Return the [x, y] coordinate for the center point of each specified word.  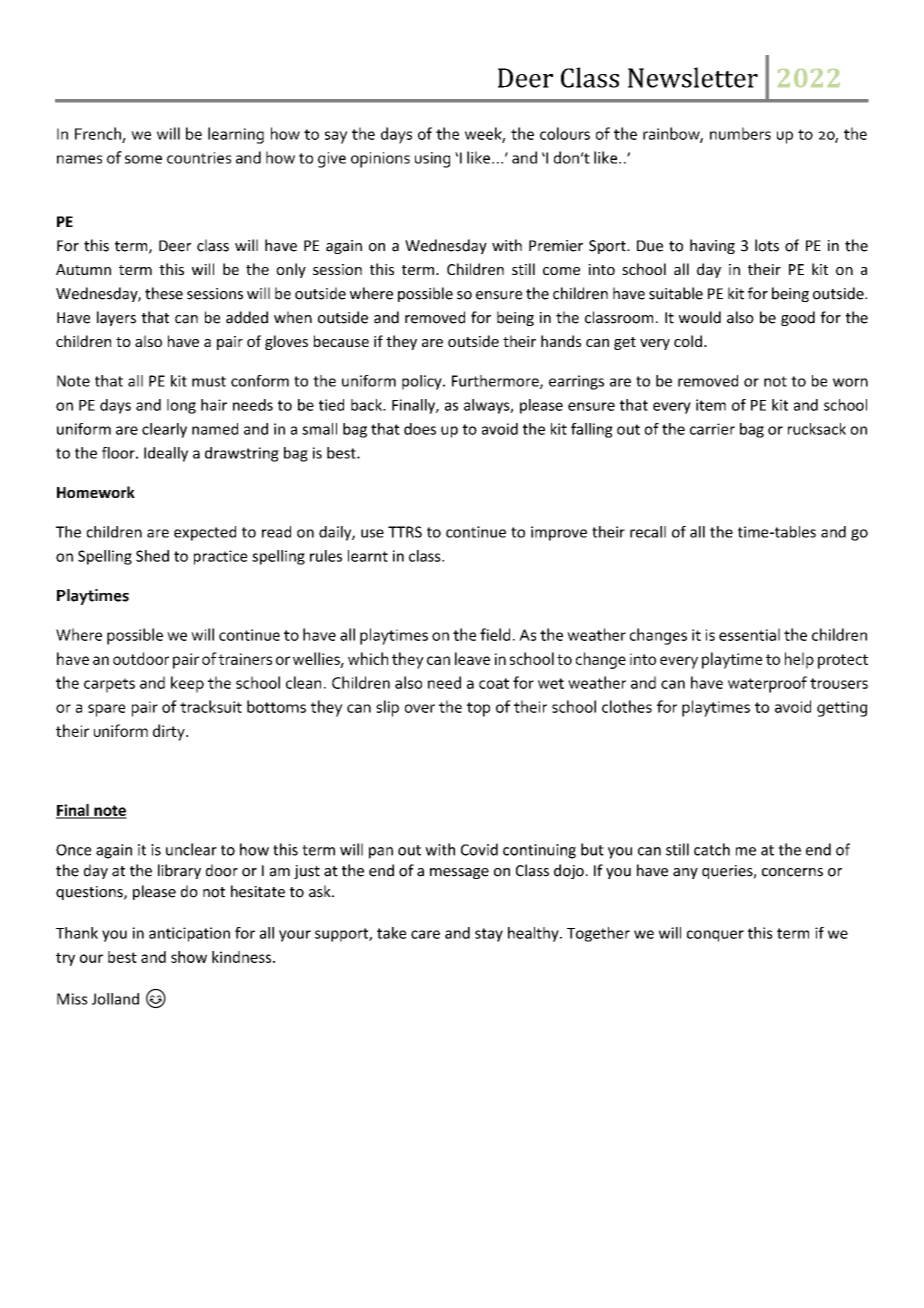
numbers [740, 133]
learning [236, 135]
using [432, 160]
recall [648, 532]
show [189, 957]
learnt [368, 556]
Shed [152, 556]
